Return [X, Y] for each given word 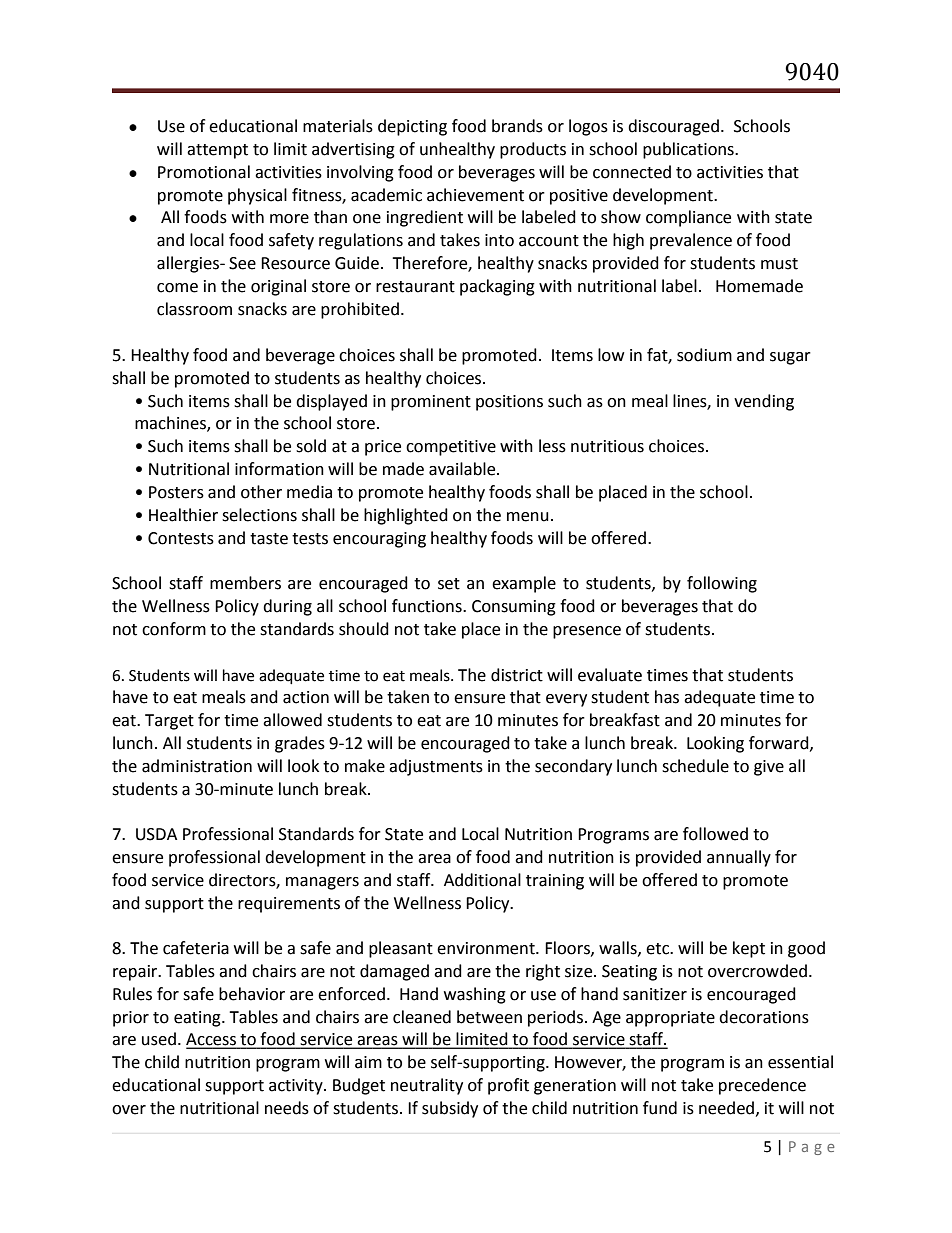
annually [739, 858]
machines [171, 424]
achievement [475, 195]
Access [212, 1040]
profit [508, 1086]
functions [428, 606]
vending [764, 402]
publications [689, 150]
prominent [431, 403]
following [722, 584]
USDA [156, 834]
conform [174, 629]
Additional [482, 880]
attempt [217, 151]
